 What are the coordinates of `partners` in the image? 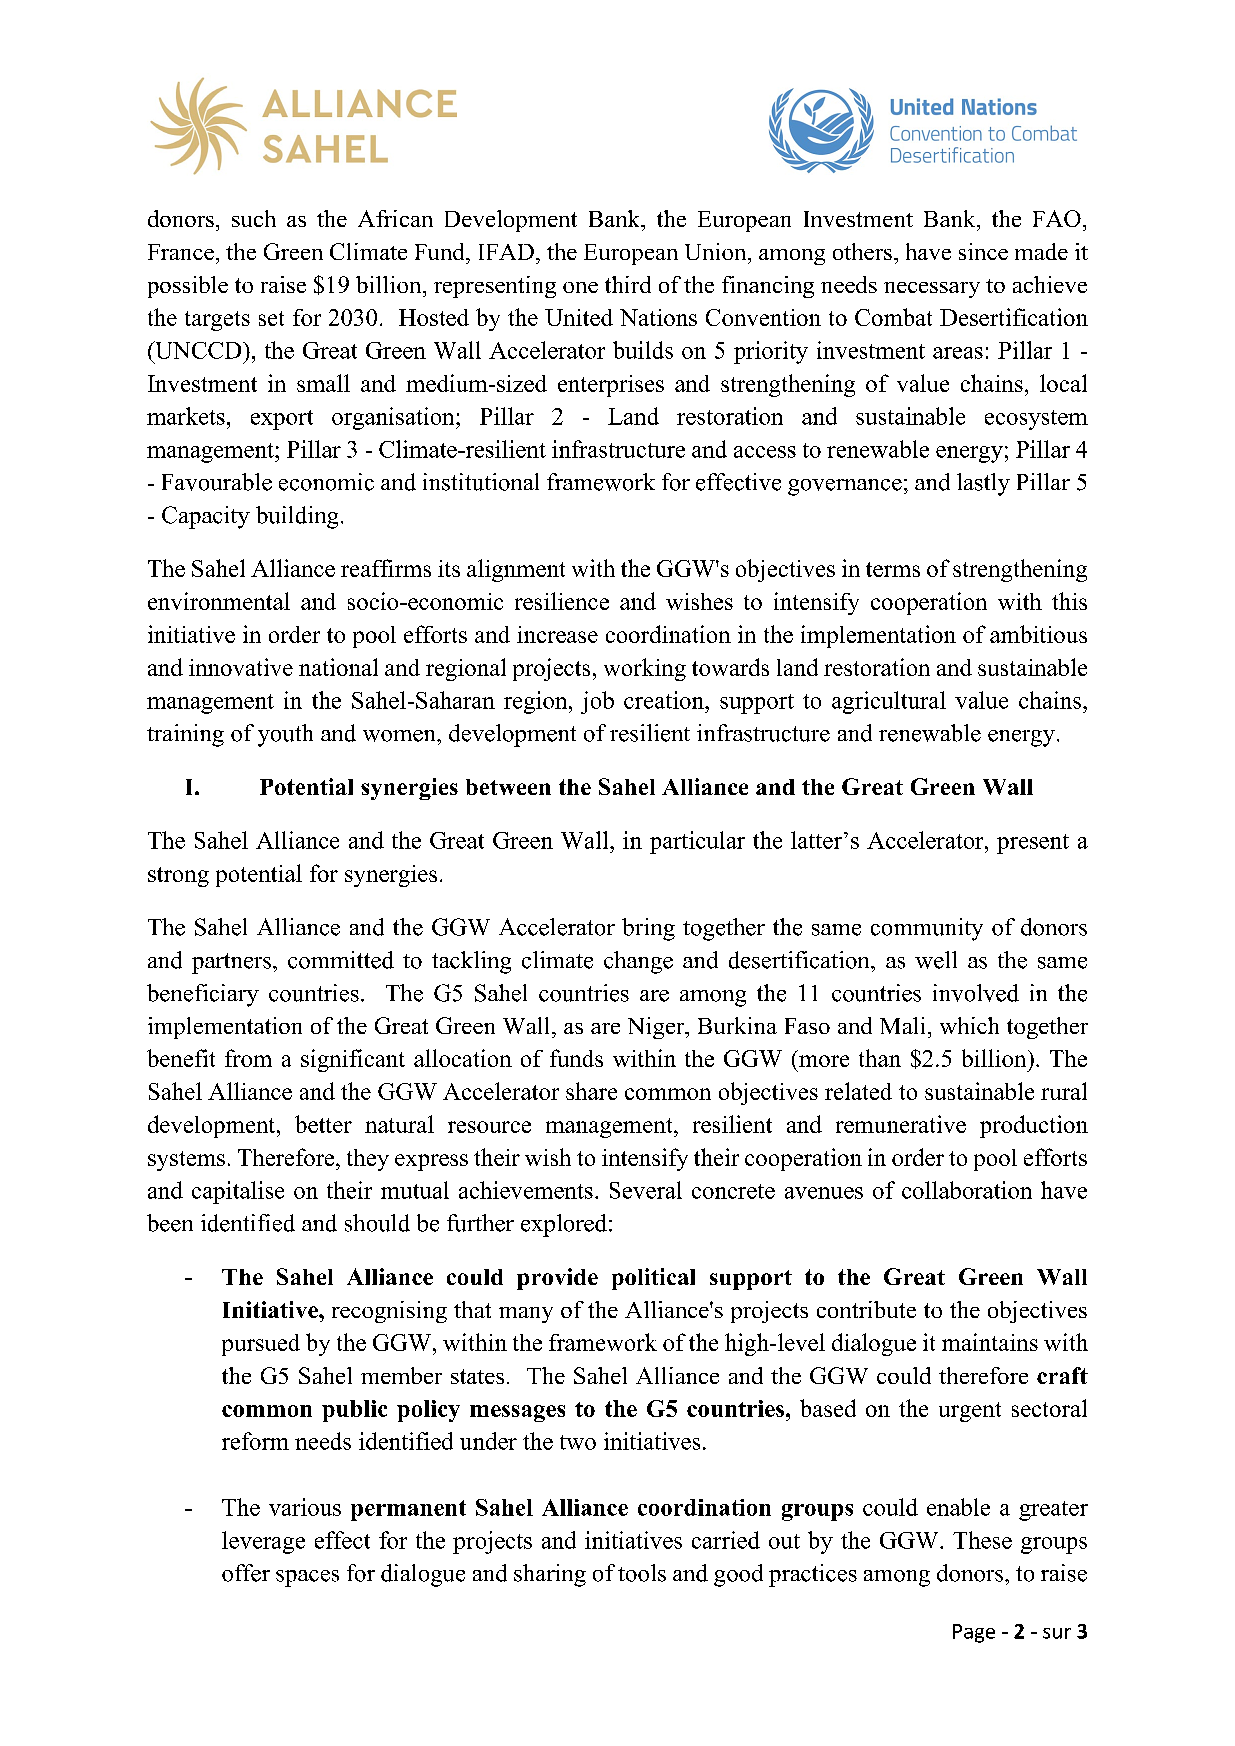 It's located at (231, 963).
